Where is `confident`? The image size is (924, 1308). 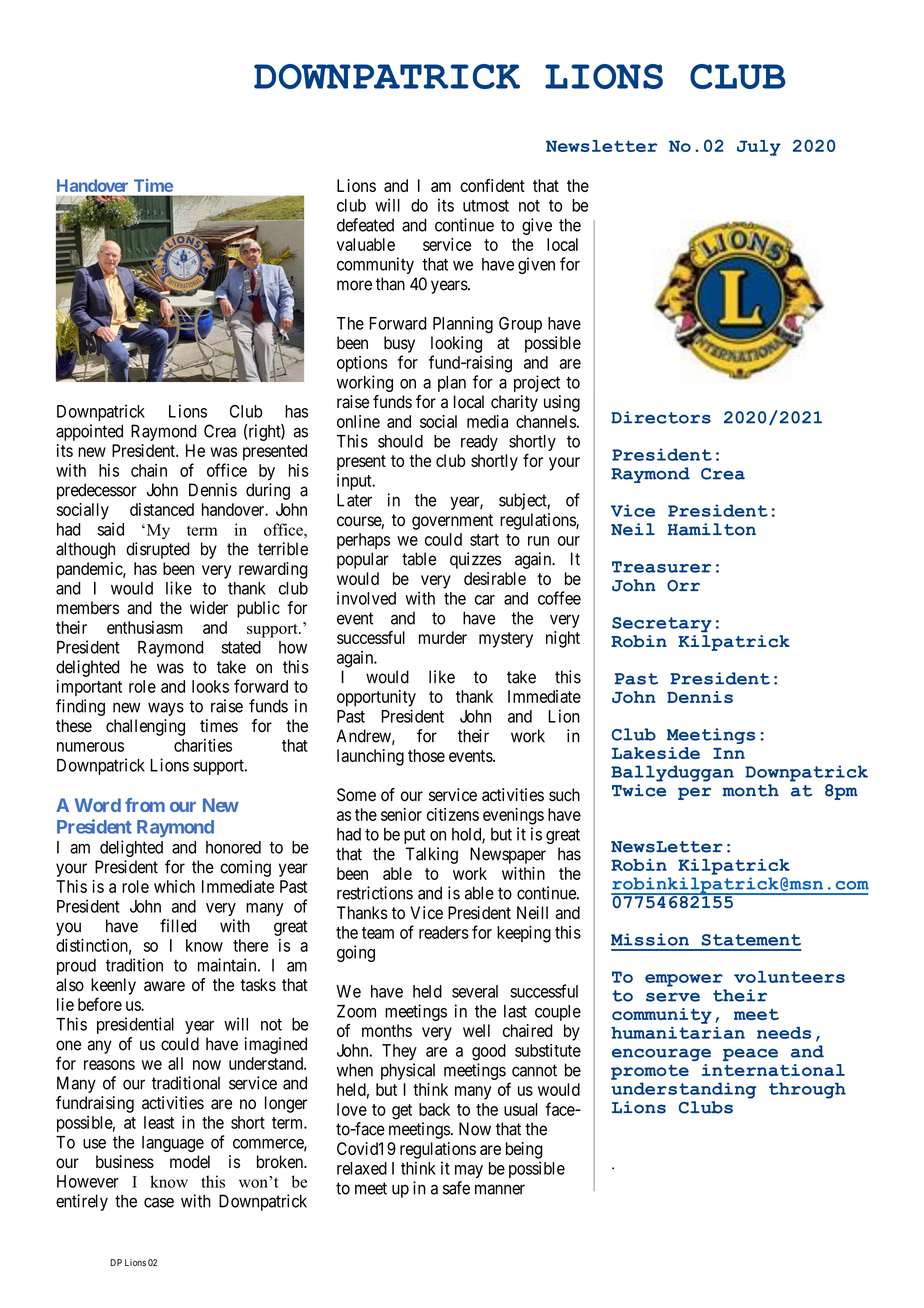 confident is located at coordinates (492, 185).
